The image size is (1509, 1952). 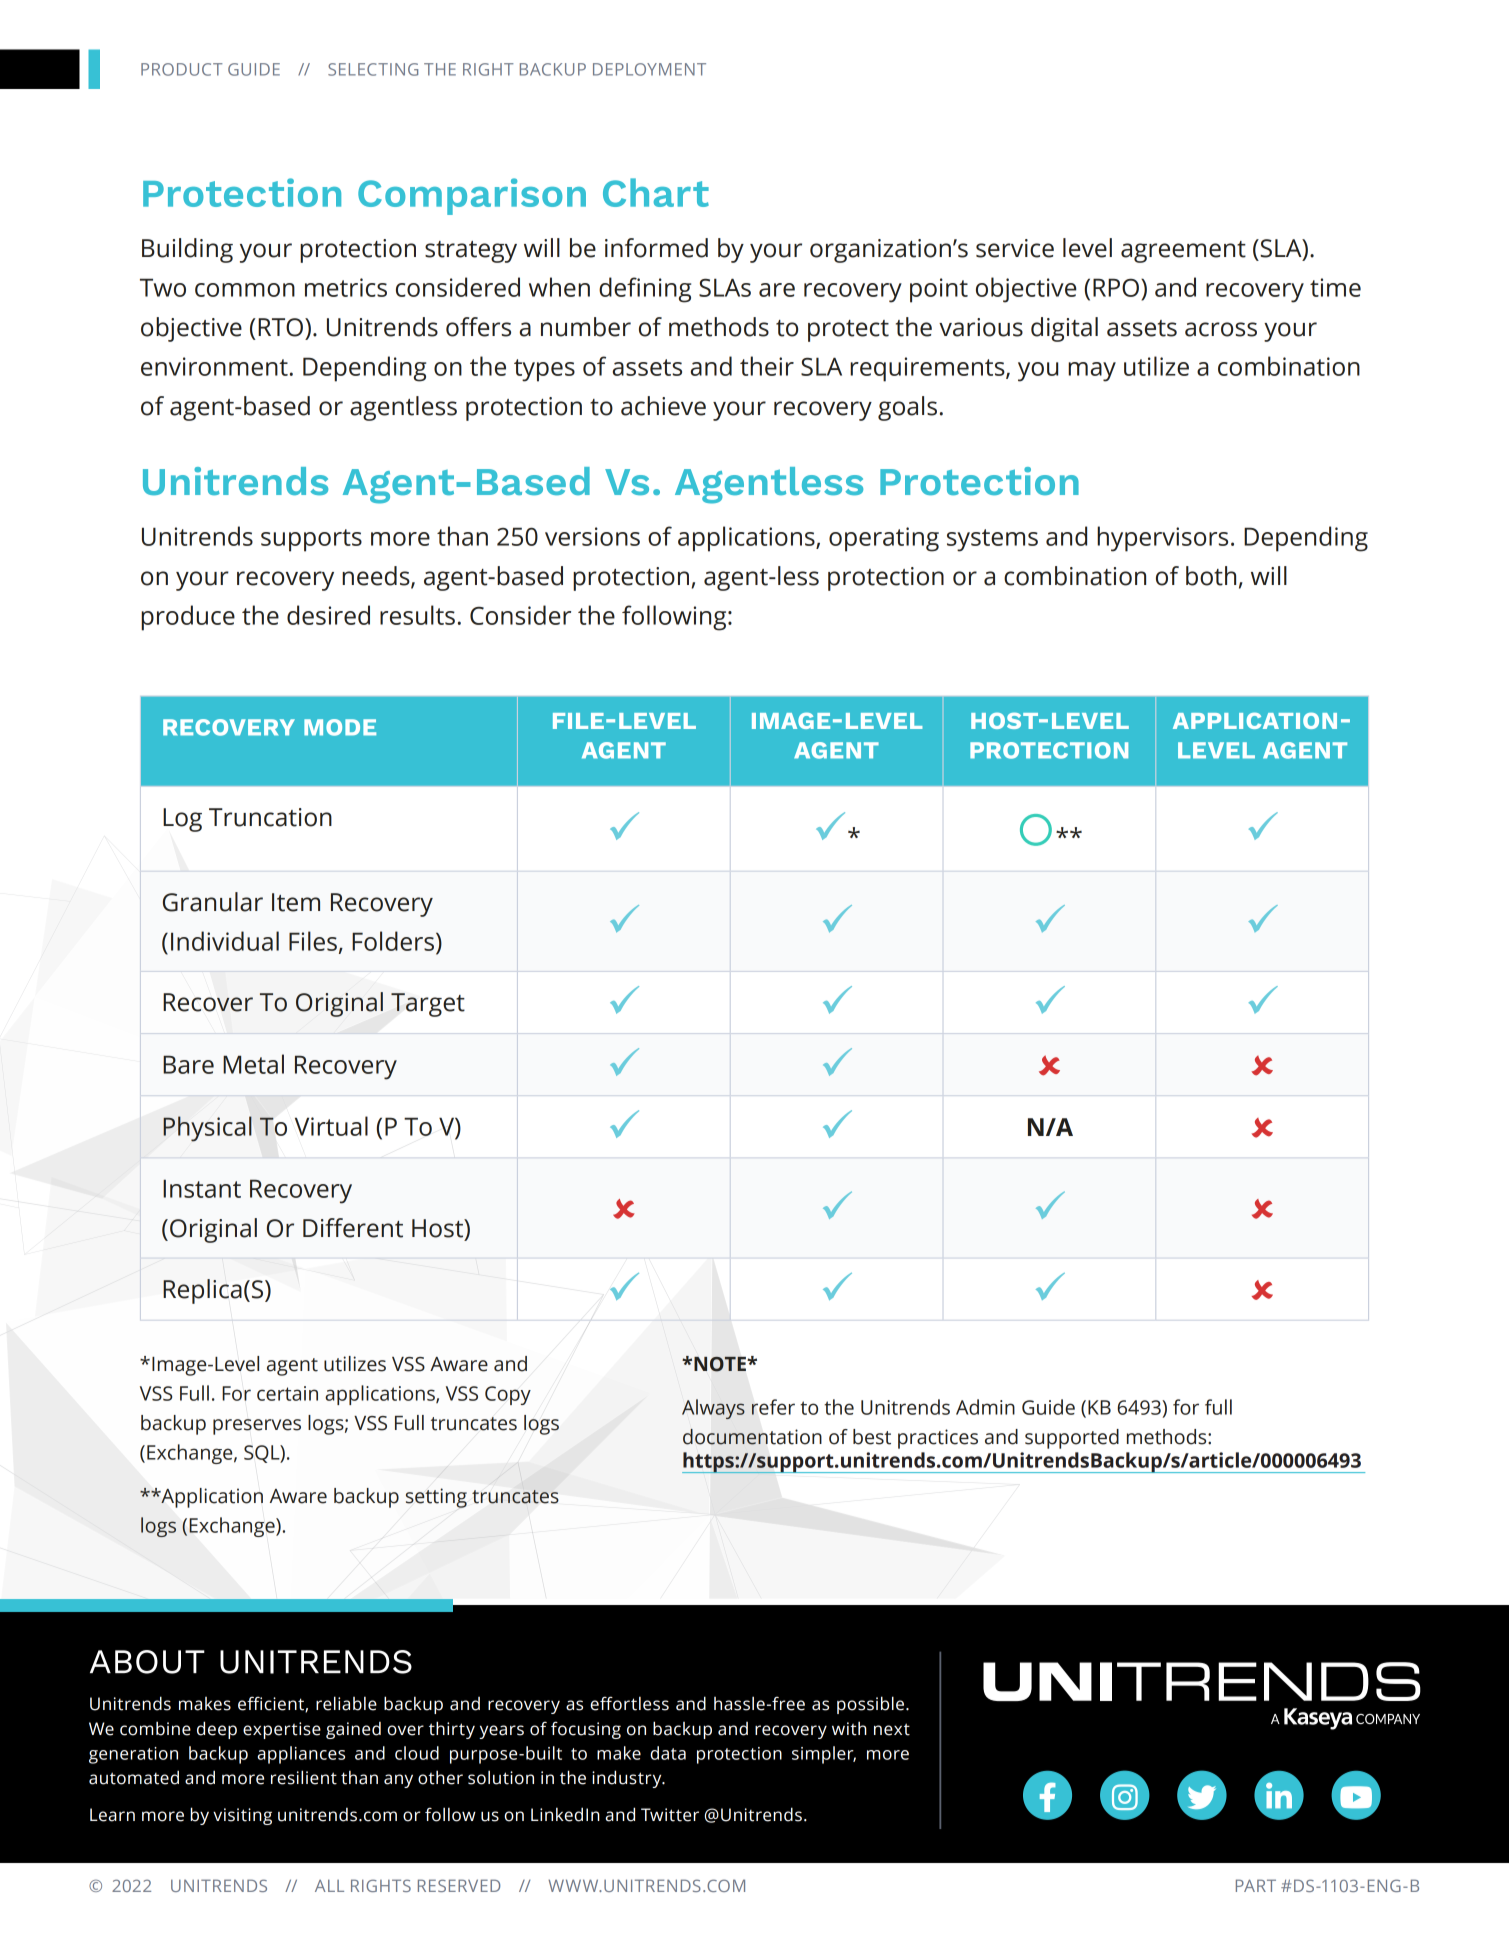 What do you see at coordinates (459, 1885) in the image?
I see `RESERVED` at bounding box center [459, 1885].
